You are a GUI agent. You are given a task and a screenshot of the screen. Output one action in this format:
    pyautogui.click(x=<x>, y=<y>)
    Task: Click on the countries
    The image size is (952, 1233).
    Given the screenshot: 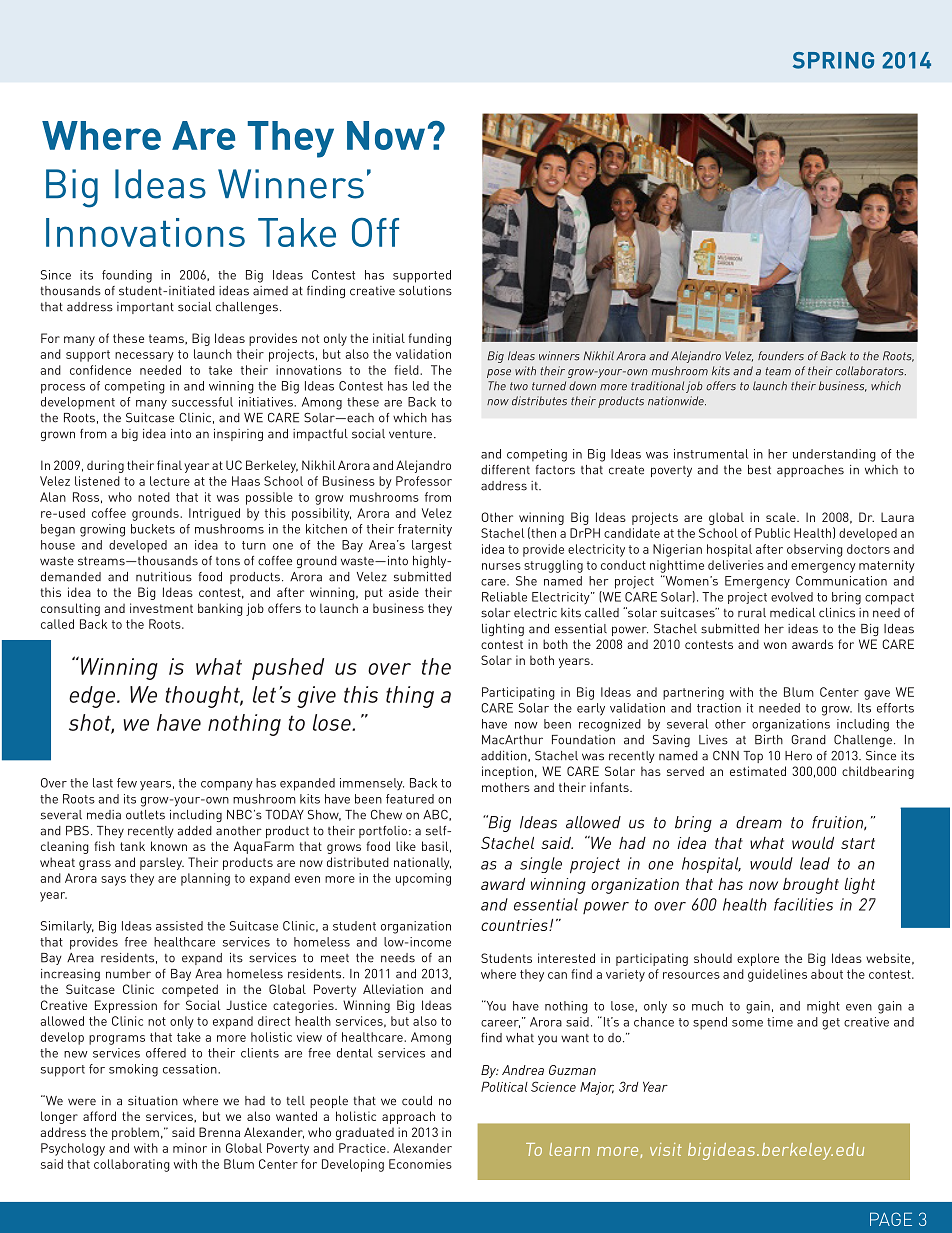 What is the action you would take?
    pyautogui.click(x=515, y=925)
